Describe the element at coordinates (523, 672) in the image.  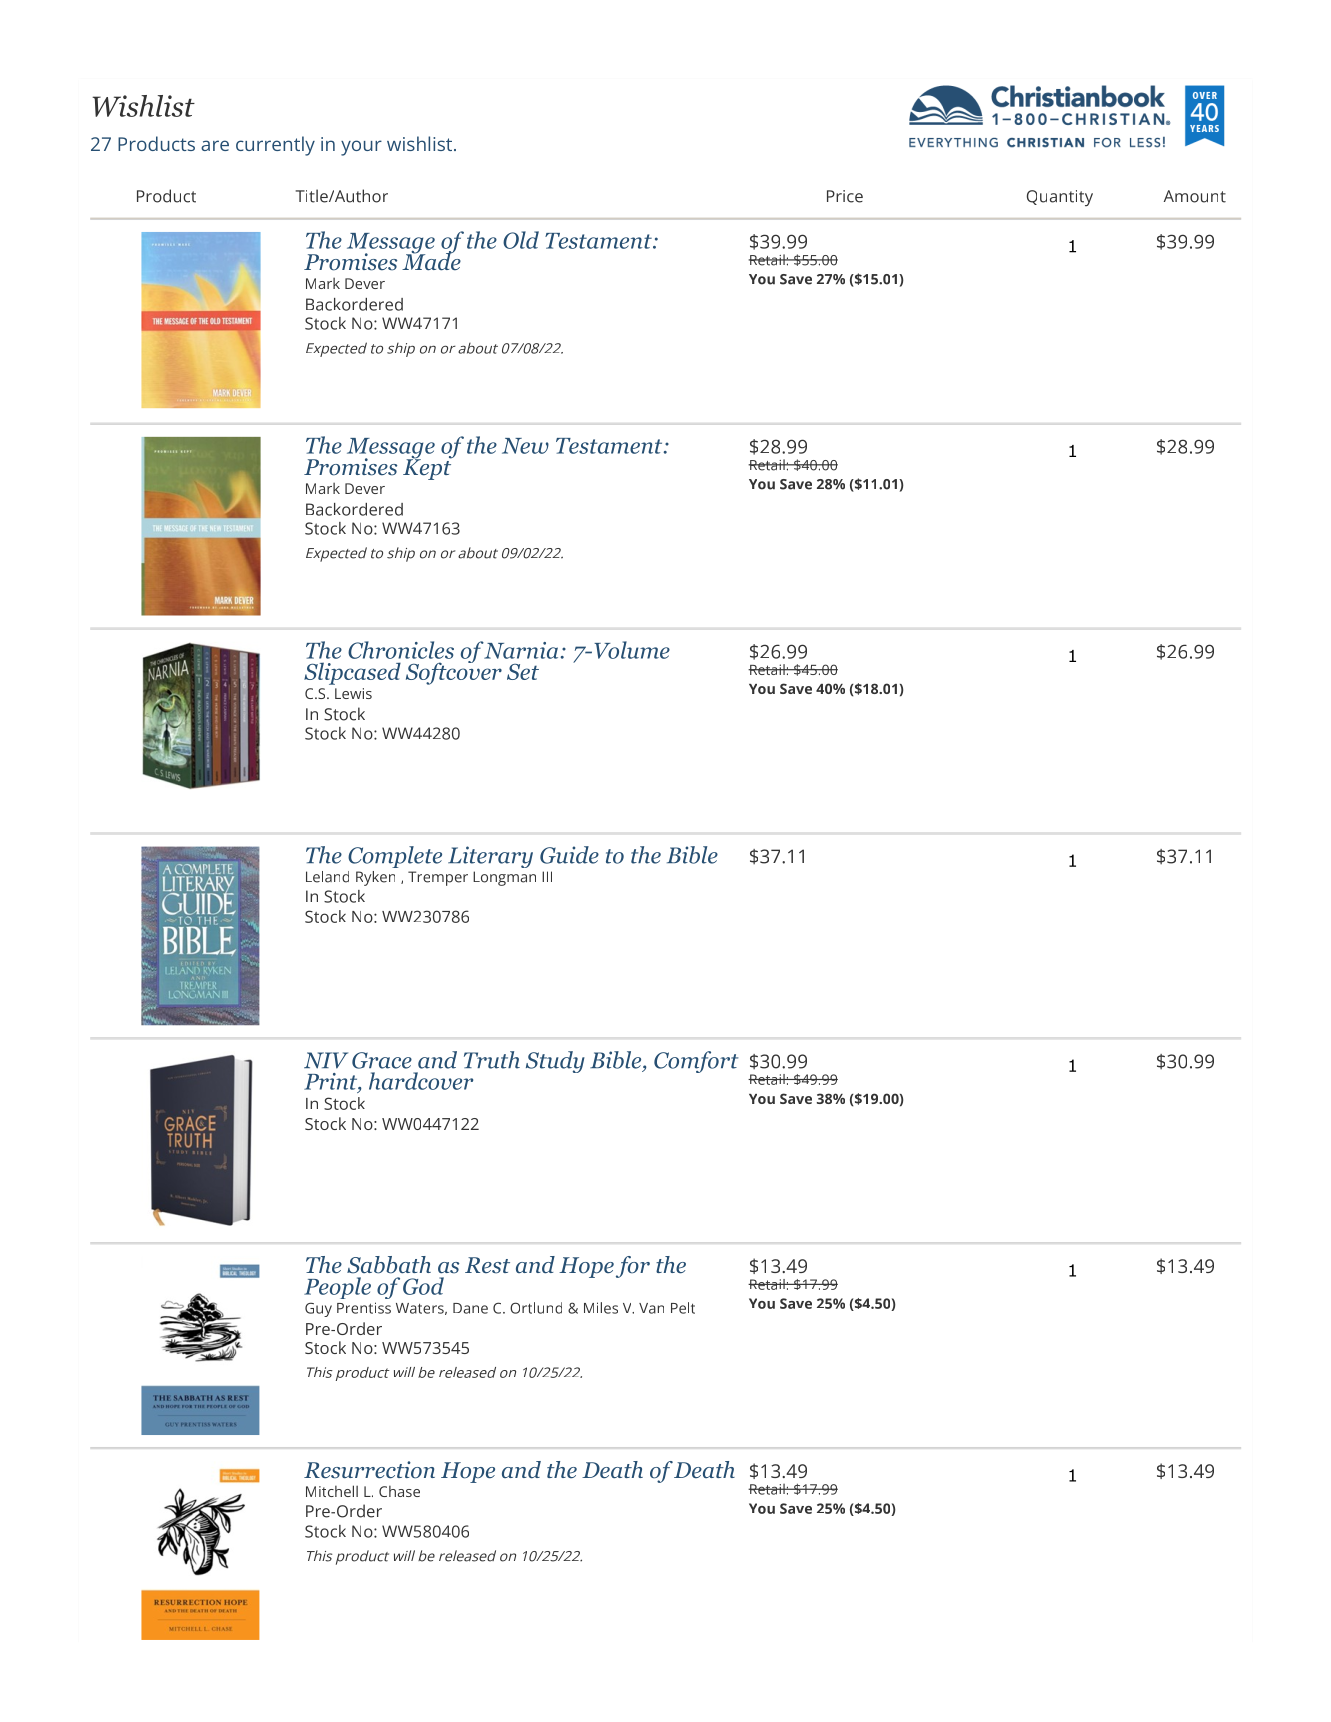
I see `Set` at that location.
